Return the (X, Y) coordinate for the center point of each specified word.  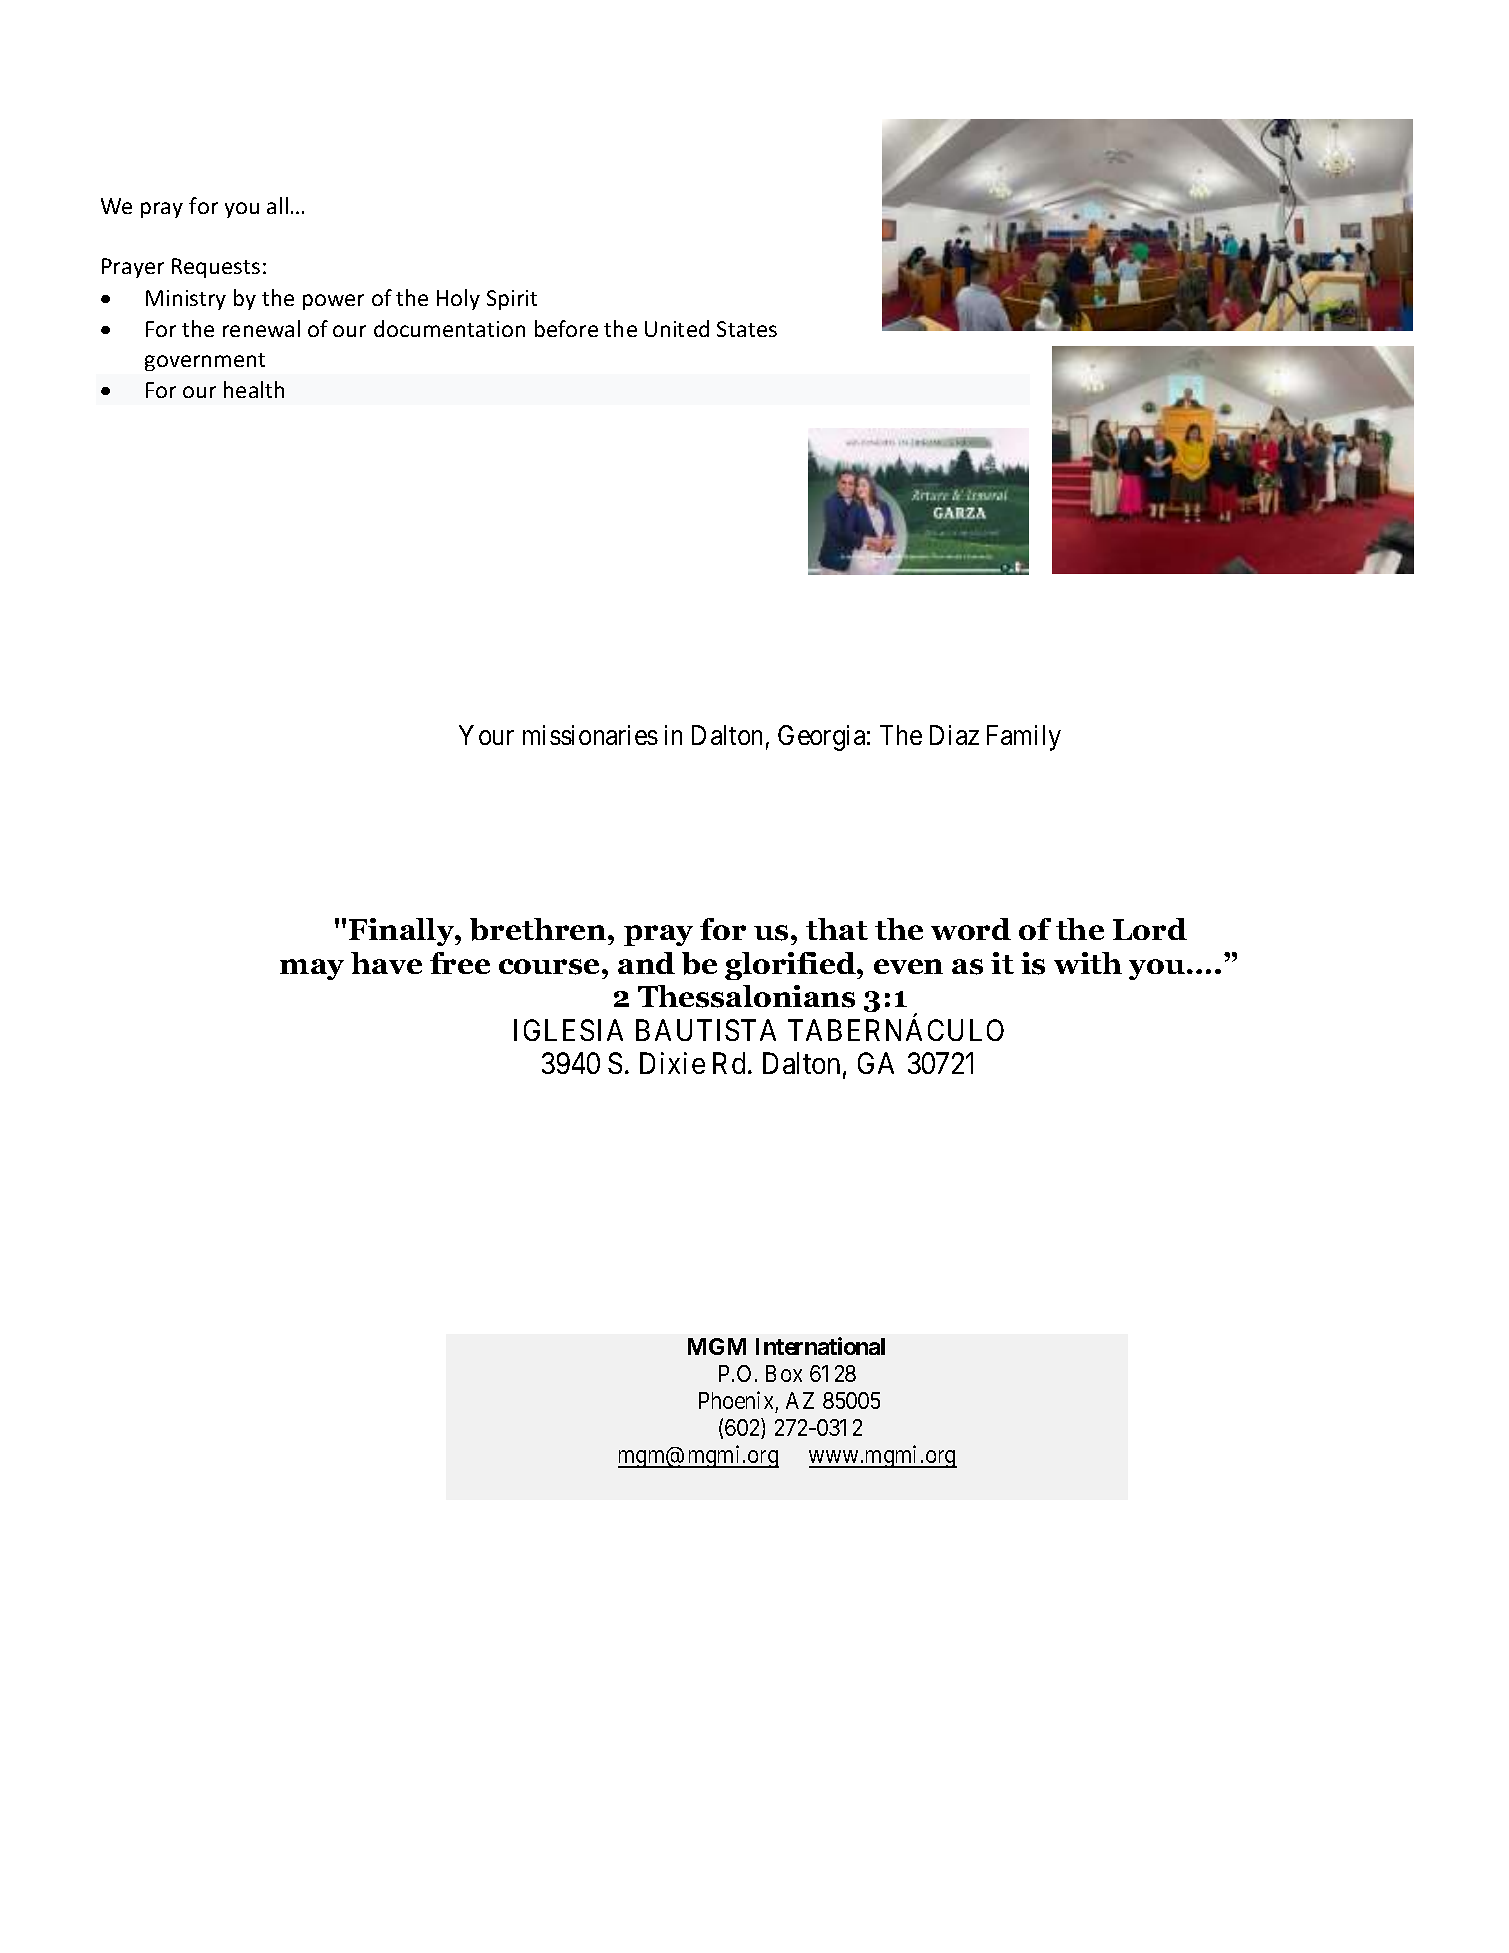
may (312, 969)
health (254, 389)
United (677, 328)
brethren (539, 929)
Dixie (672, 1063)
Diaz (954, 735)
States (747, 329)
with (1088, 963)
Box (784, 1373)
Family (1024, 738)
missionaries (590, 735)
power (333, 302)
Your (486, 735)
